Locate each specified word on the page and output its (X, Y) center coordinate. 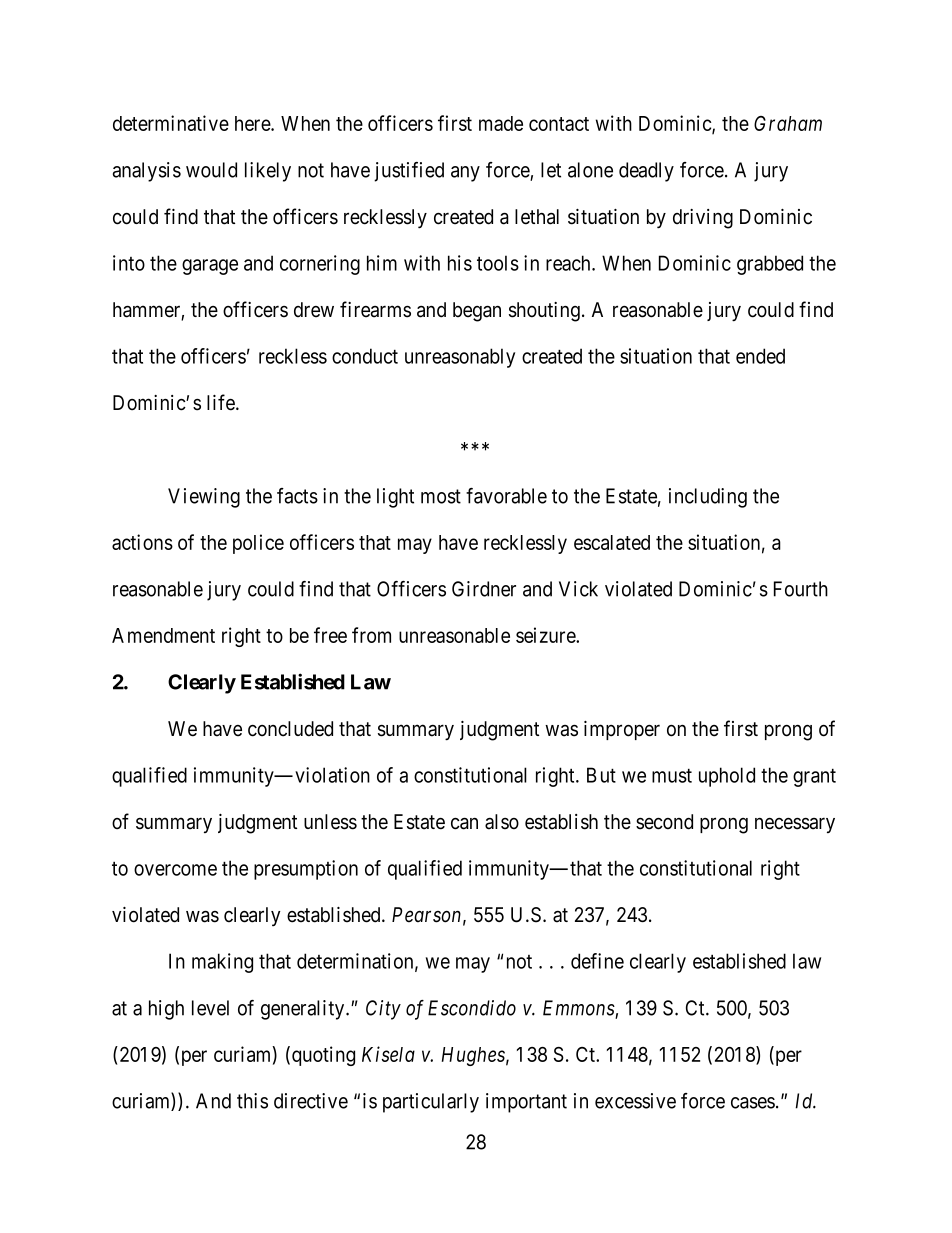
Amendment (163, 635)
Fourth (801, 589)
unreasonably (460, 358)
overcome (175, 870)
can (464, 824)
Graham (788, 123)
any (465, 174)
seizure (546, 635)
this (252, 1101)
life (222, 402)
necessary (795, 825)
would (211, 170)
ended (760, 356)
